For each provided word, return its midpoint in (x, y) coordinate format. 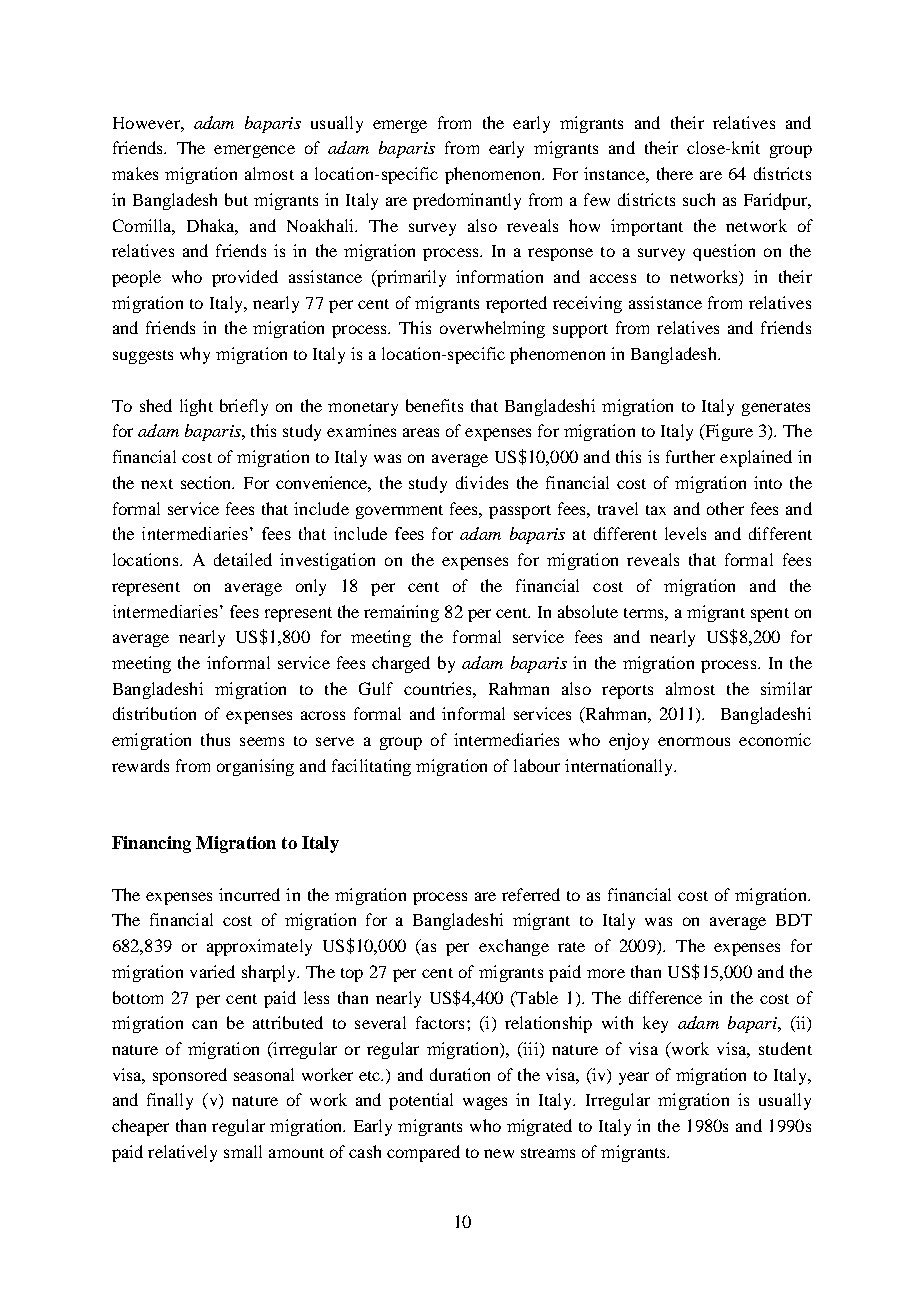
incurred (249, 894)
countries (439, 688)
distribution (154, 713)
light (196, 407)
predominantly (467, 201)
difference (665, 997)
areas (421, 432)
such (699, 199)
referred (531, 894)
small (243, 1151)
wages (485, 1103)
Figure (728, 432)
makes (135, 173)
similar (786, 688)
